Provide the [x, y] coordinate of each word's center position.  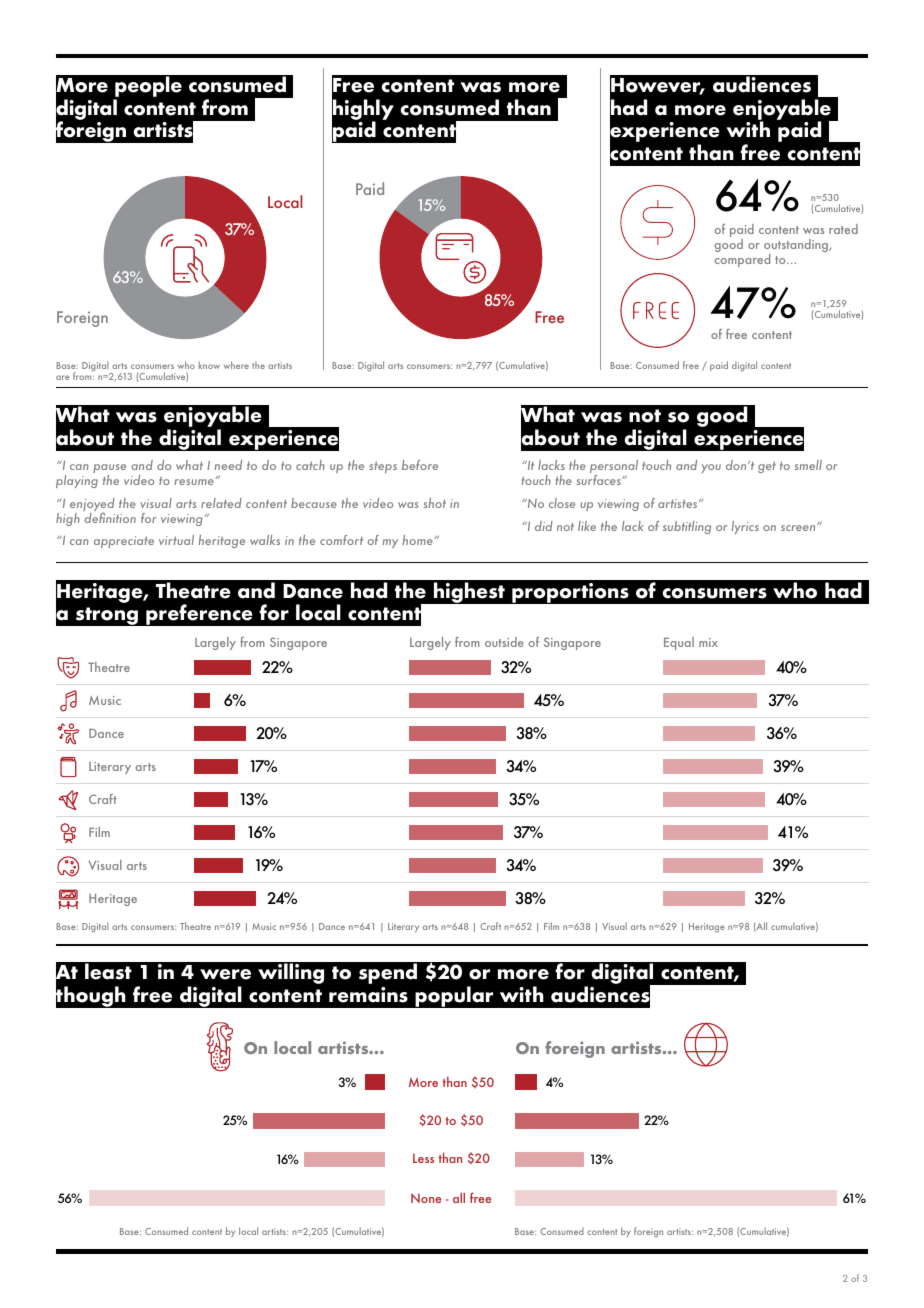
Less [423, 1158]
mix [708, 642]
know [209, 365]
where [236, 365]
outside [504, 642]
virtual [176, 540]
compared [742, 260]
